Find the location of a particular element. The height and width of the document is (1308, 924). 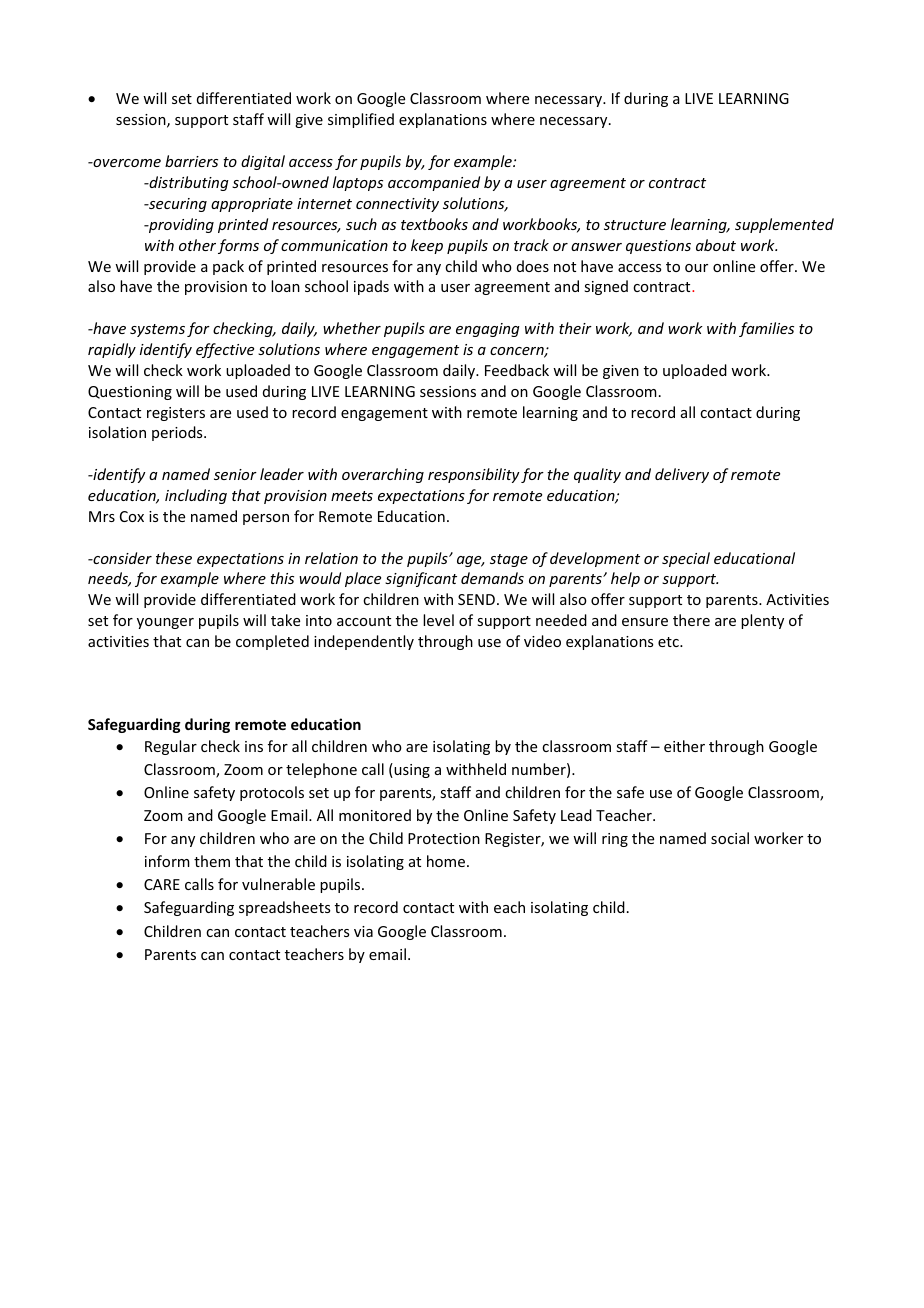

younger is located at coordinates (165, 623).
